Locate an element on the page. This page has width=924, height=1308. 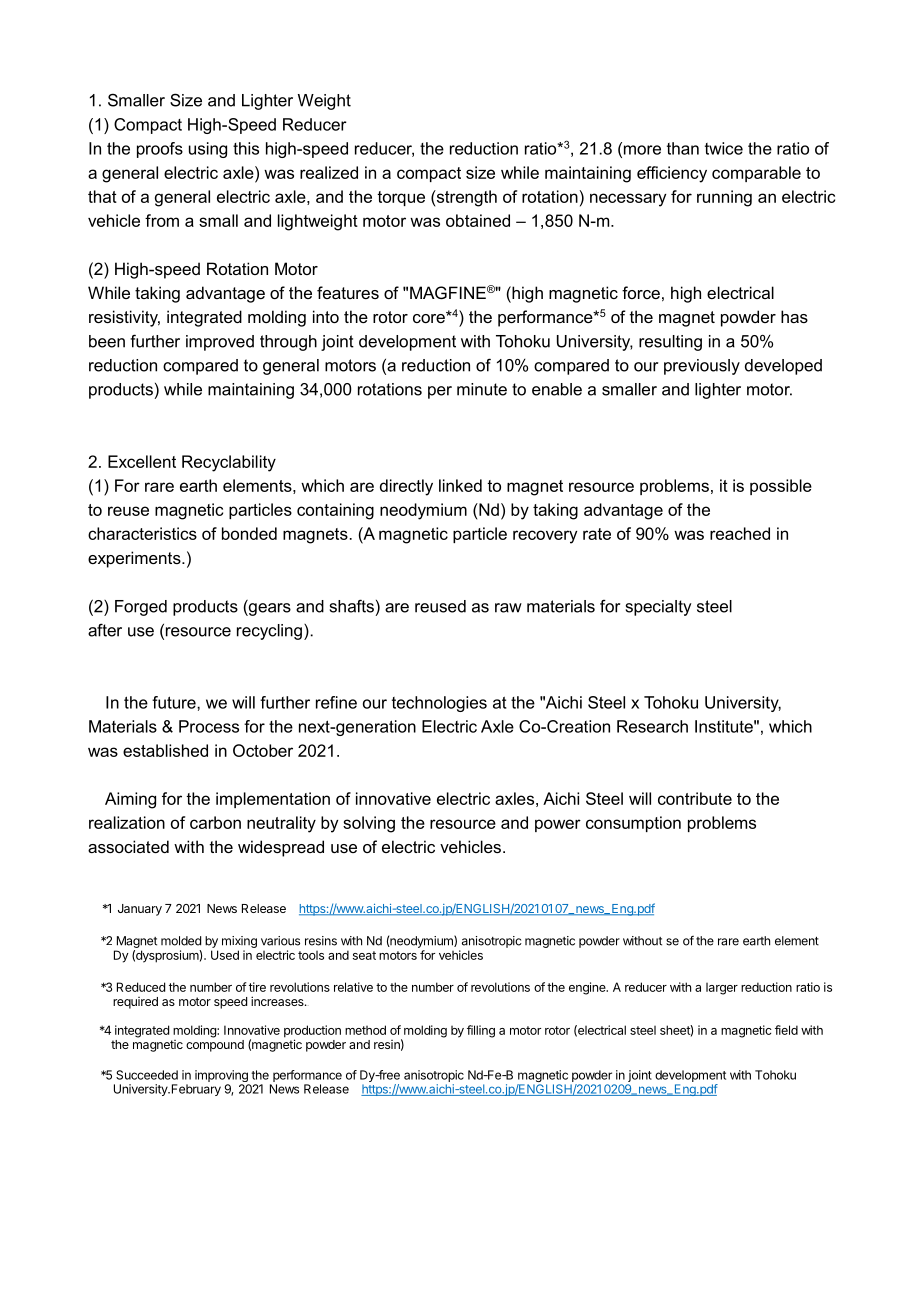
specialty is located at coordinates (659, 608).
